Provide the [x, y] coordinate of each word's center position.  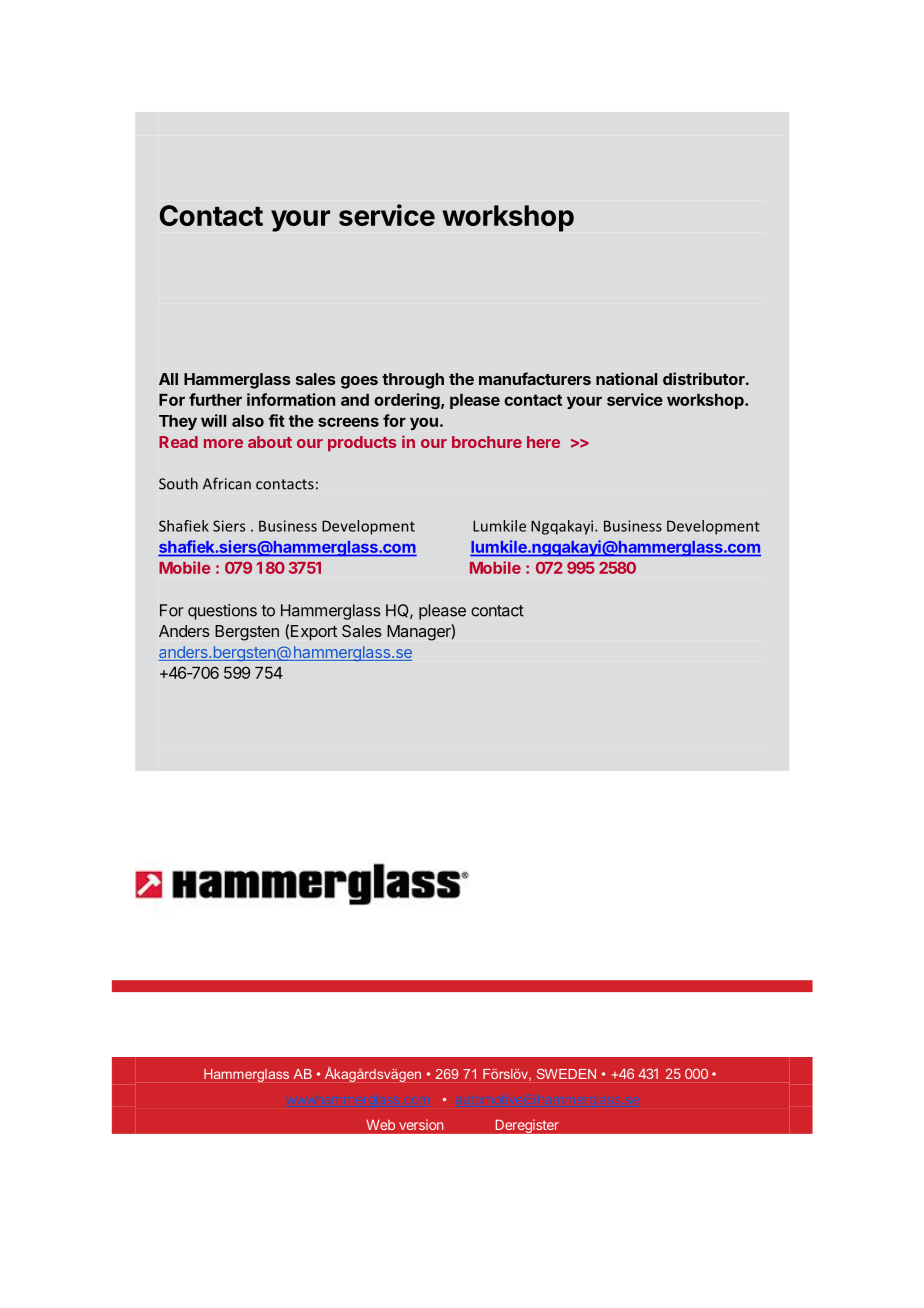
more [223, 443]
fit [277, 420]
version [421, 1124]
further [215, 399]
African [227, 483]
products [362, 444]
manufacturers [535, 378]
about [270, 442]
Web [380, 1125]
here [543, 442]
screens [348, 422]
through [413, 381]
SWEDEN [566, 1074]
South [178, 483]
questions [222, 612]
